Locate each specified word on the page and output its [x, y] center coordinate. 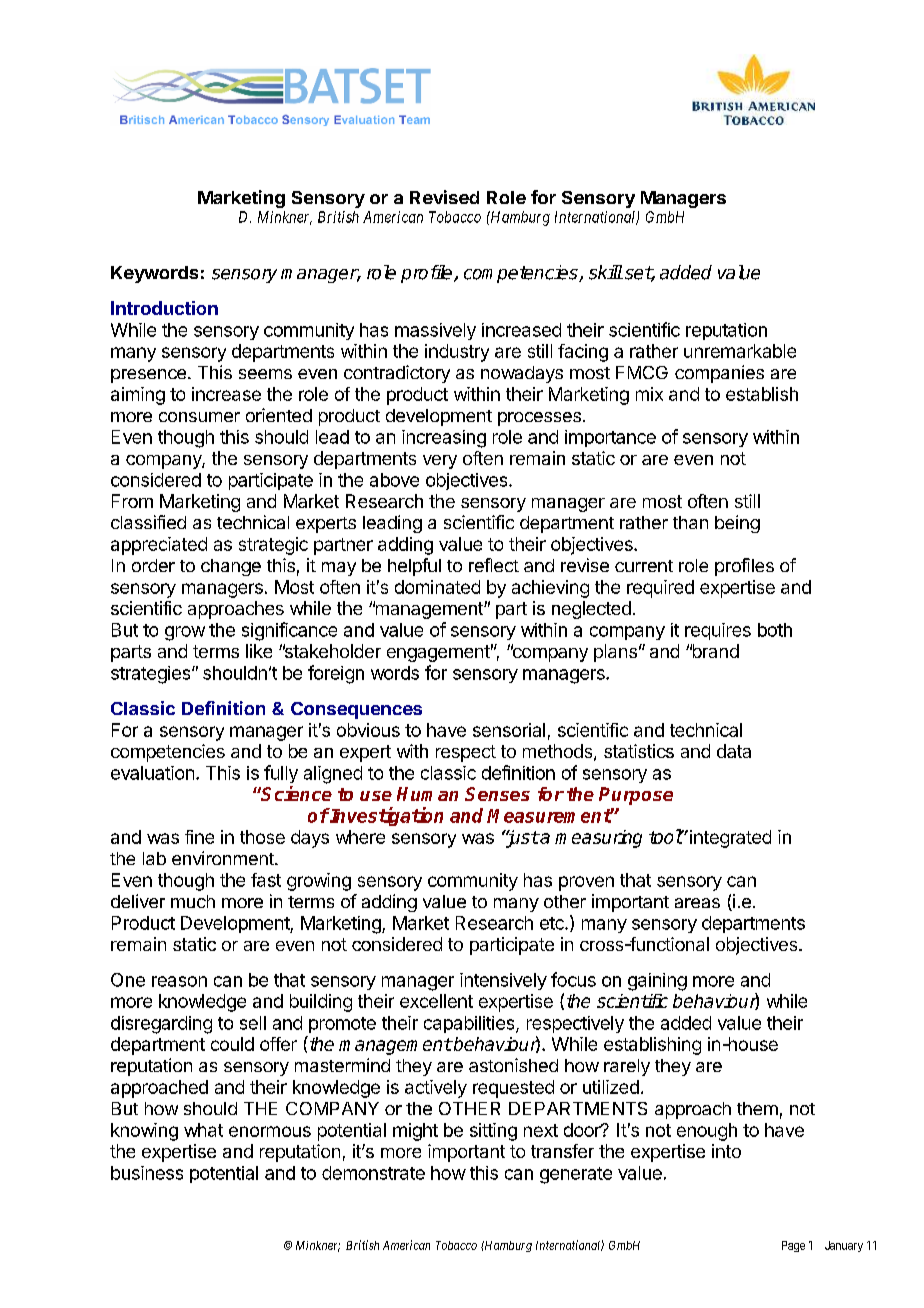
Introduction [164, 308]
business [147, 1173]
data [734, 751]
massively [435, 331]
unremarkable [740, 351]
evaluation [152, 773]
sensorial [509, 730]
